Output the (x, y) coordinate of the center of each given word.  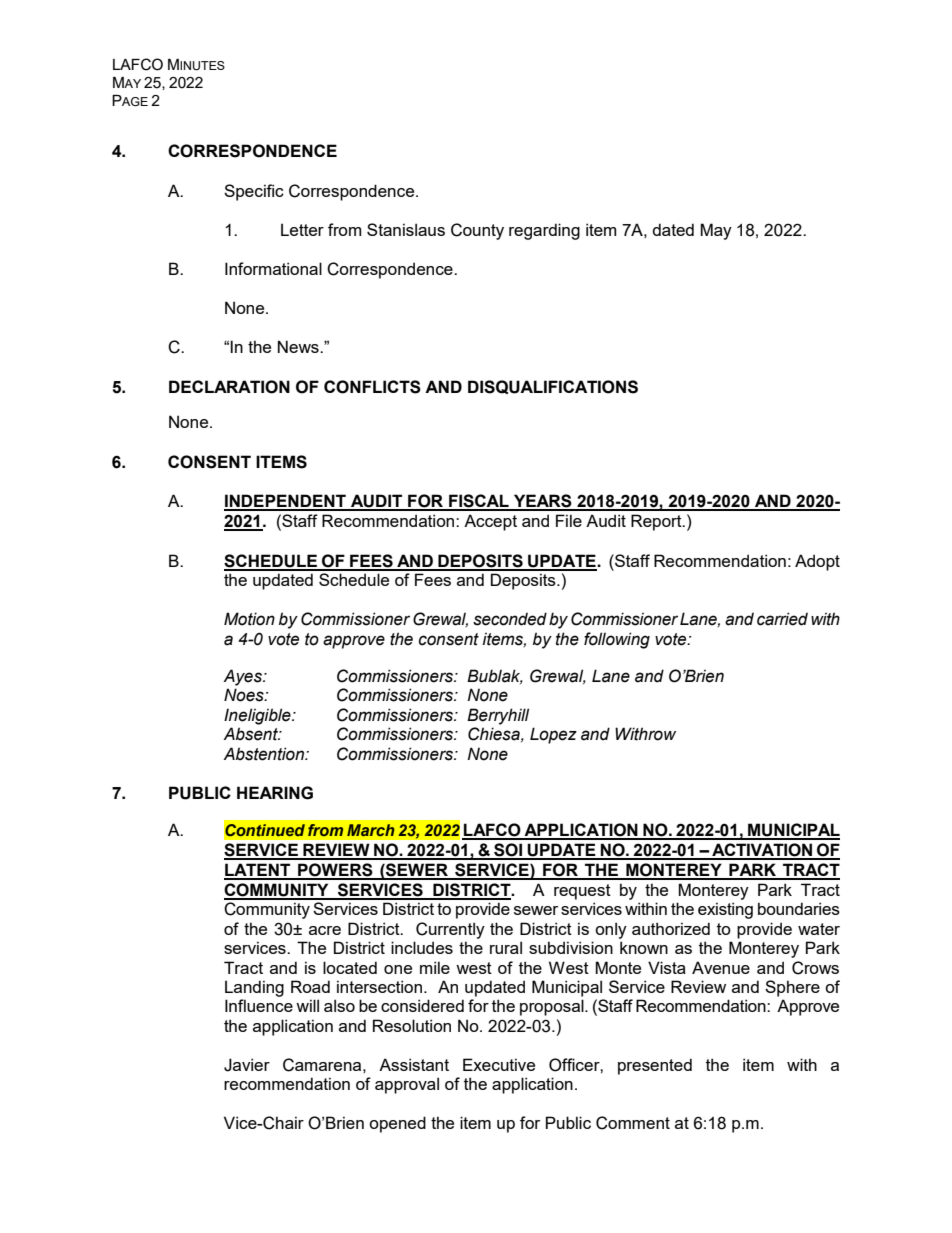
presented (655, 1066)
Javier (247, 1065)
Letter (302, 229)
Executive (499, 1064)
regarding (544, 231)
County (477, 231)
